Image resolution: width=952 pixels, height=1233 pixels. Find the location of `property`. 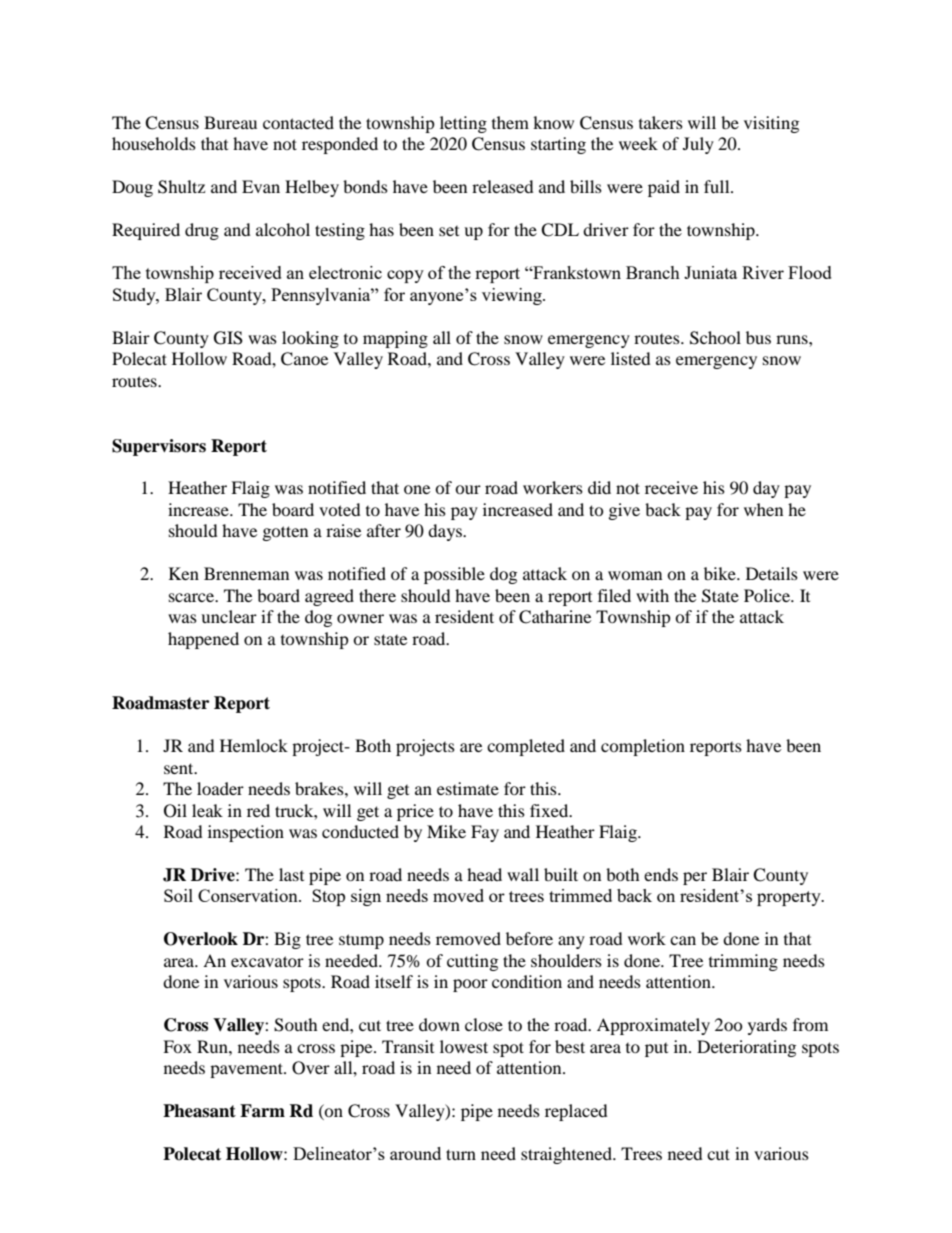

property is located at coordinates (790, 898).
